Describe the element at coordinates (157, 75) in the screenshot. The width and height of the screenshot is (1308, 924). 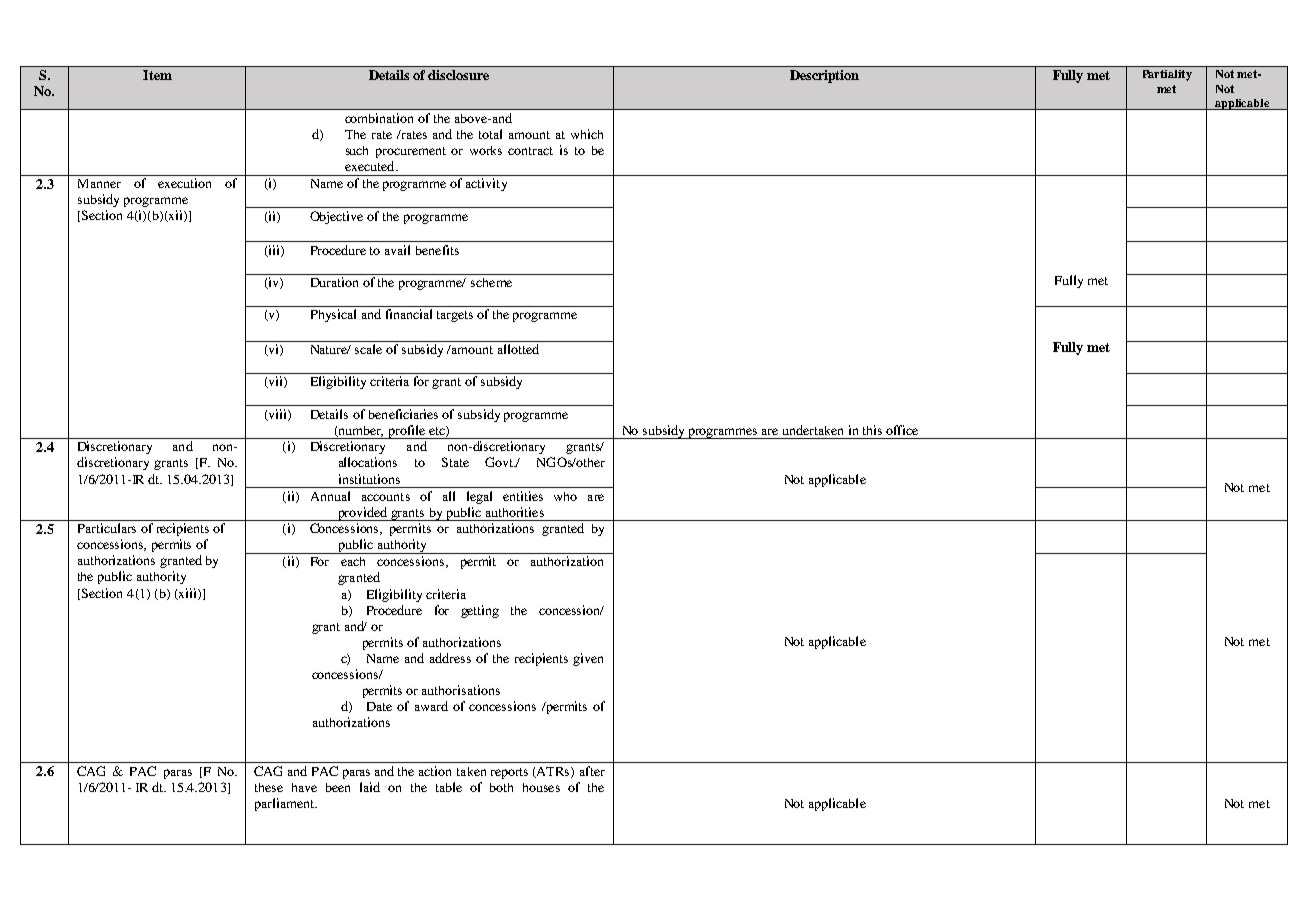
I see `Item` at that location.
